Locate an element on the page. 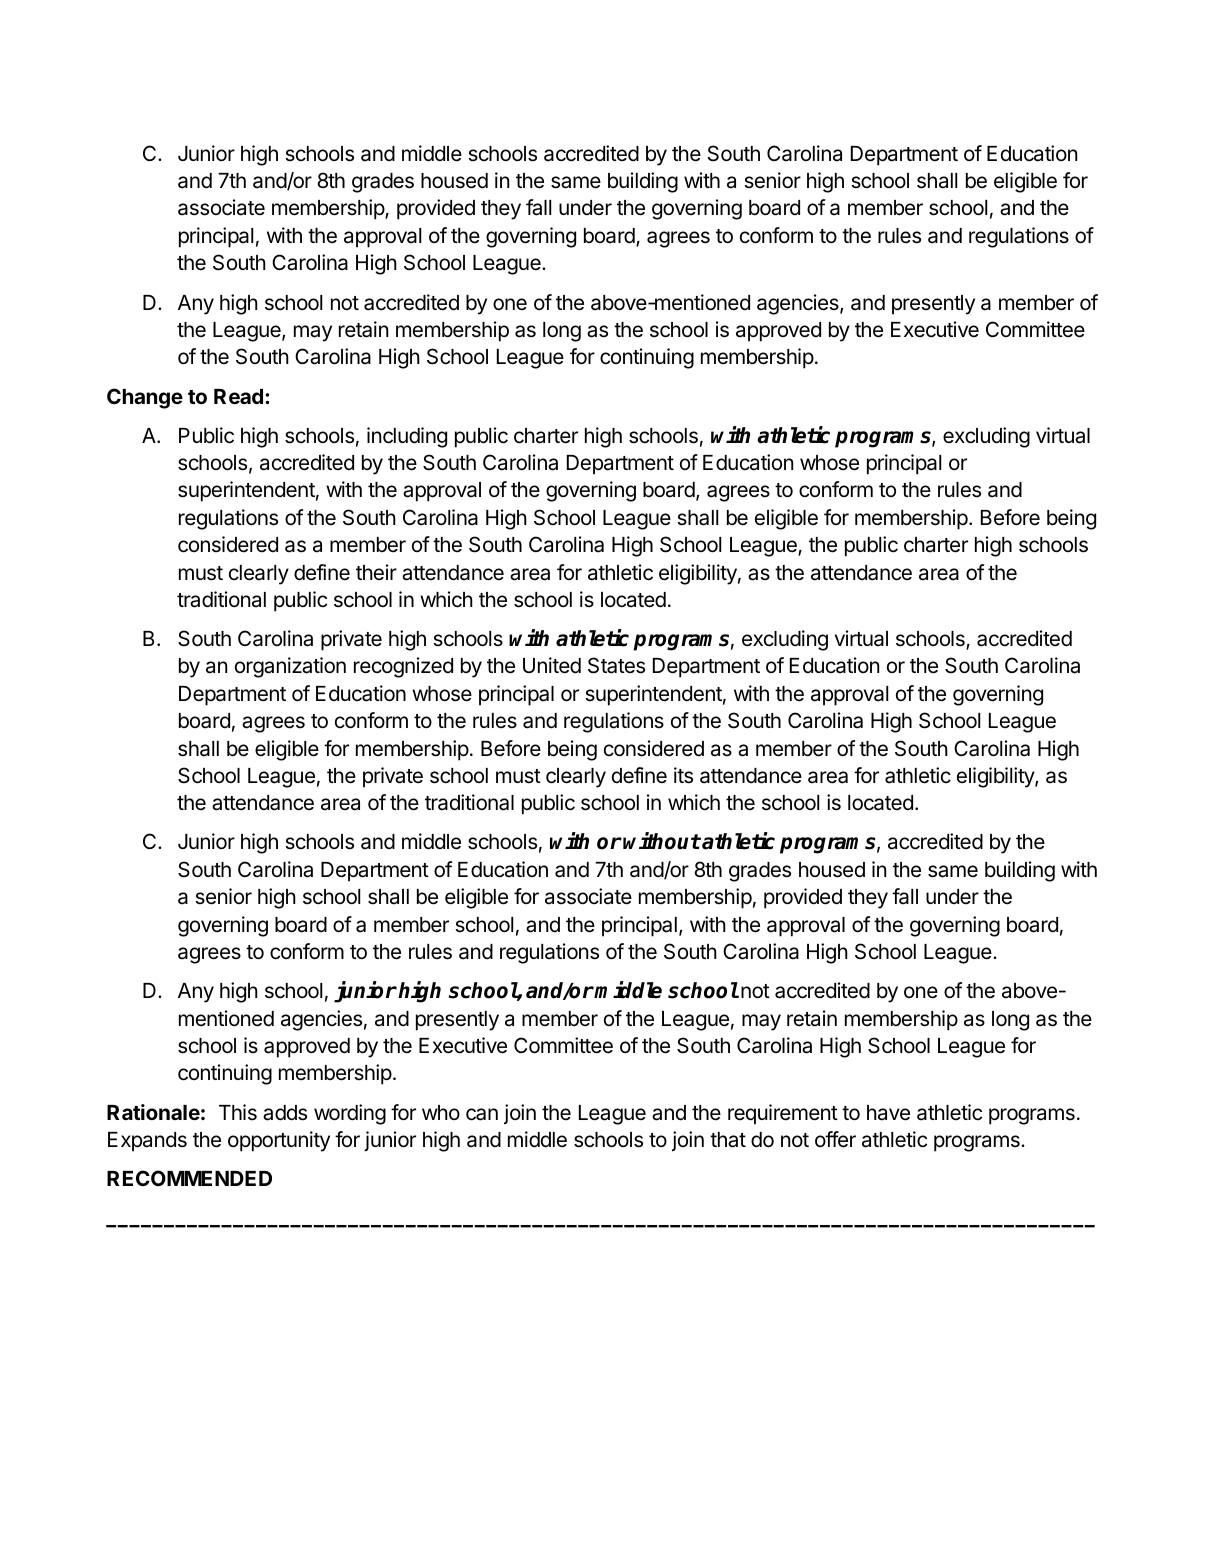  can is located at coordinates (482, 1114).
